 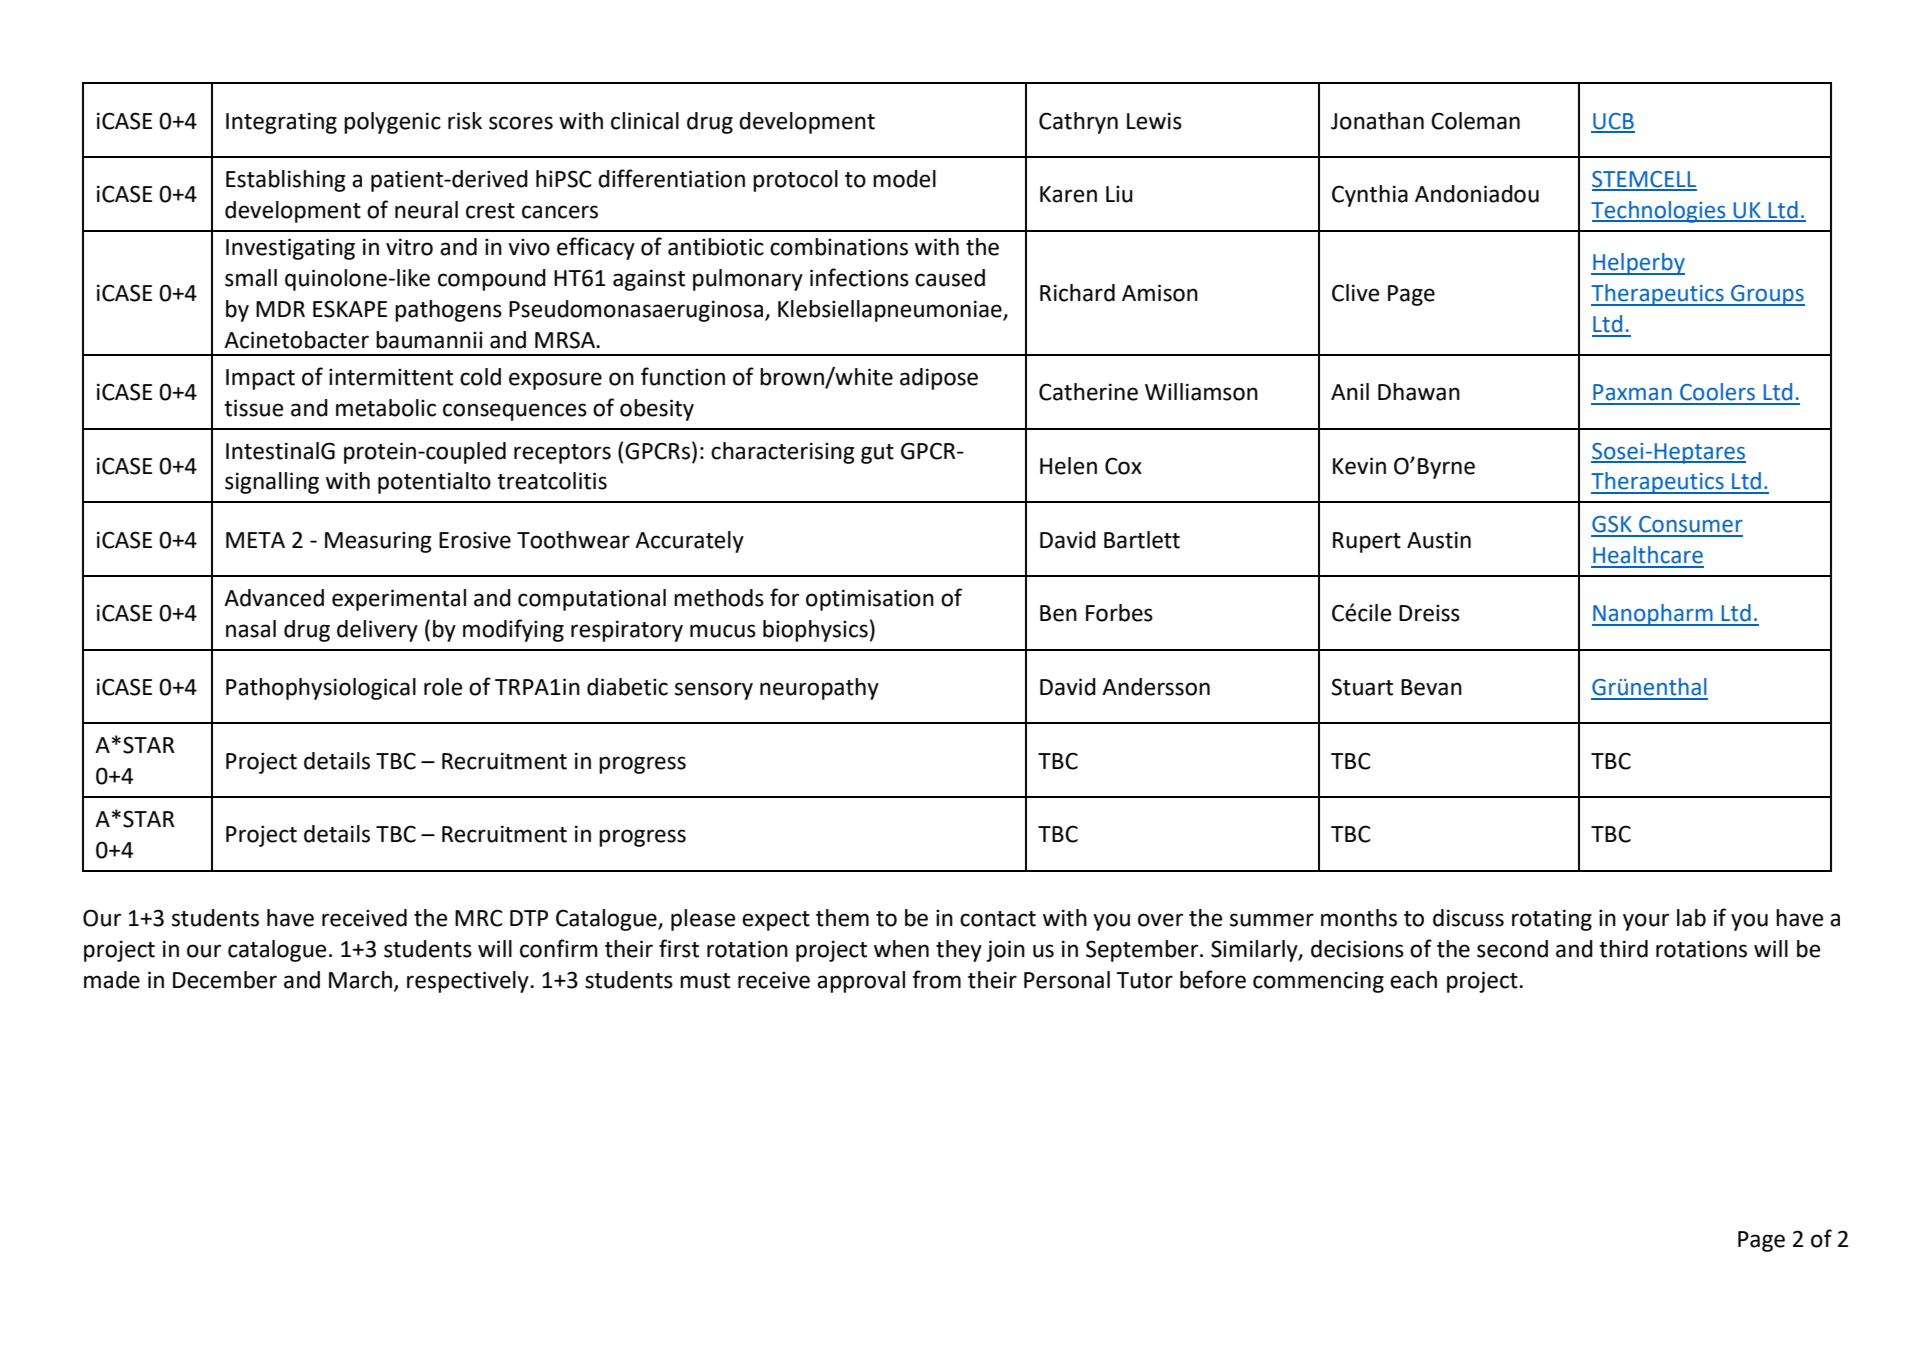 What do you see at coordinates (904, 179) in the document?
I see `model` at bounding box center [904, 179].
